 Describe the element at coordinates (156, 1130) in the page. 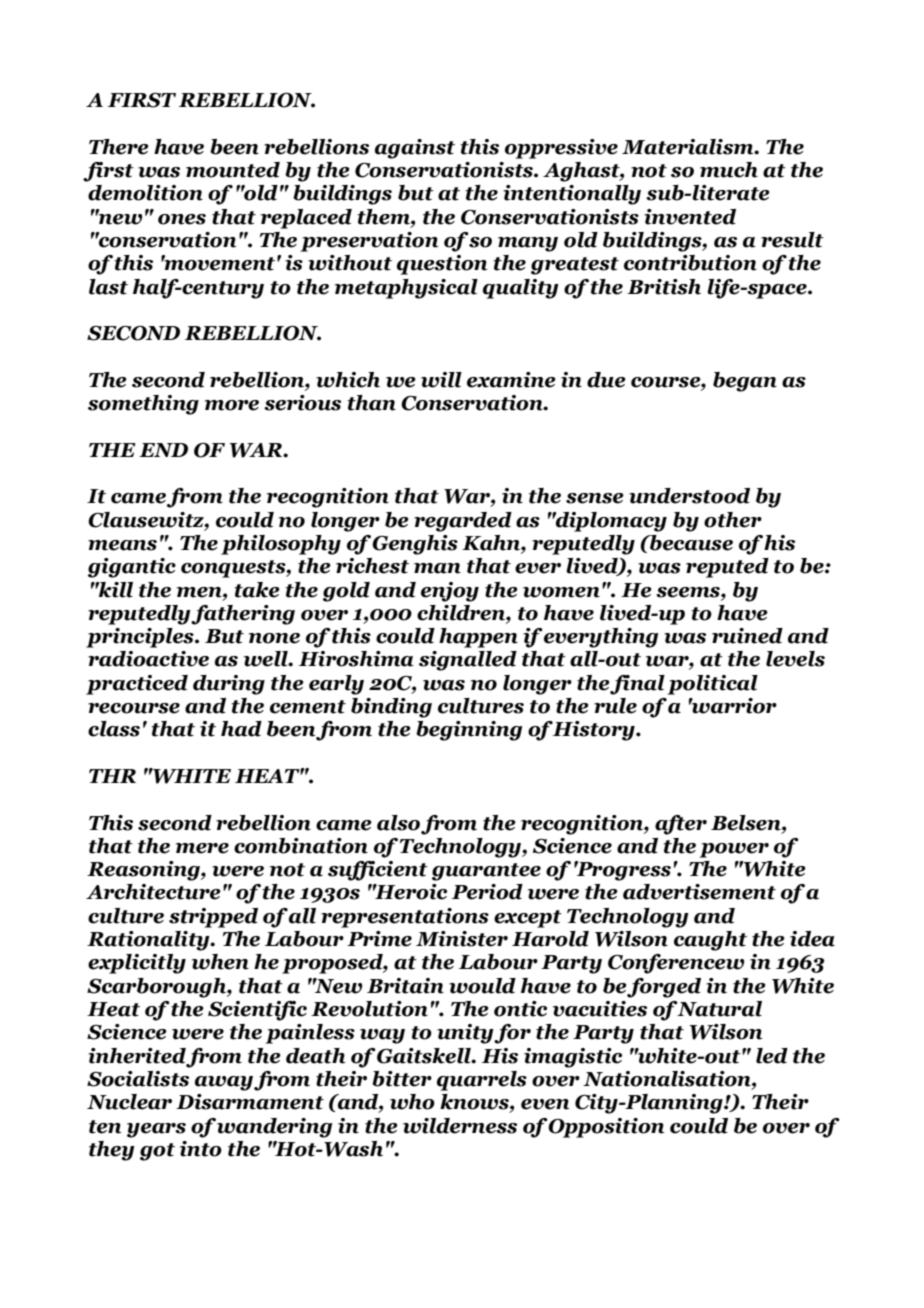

I see `years` at that location.
